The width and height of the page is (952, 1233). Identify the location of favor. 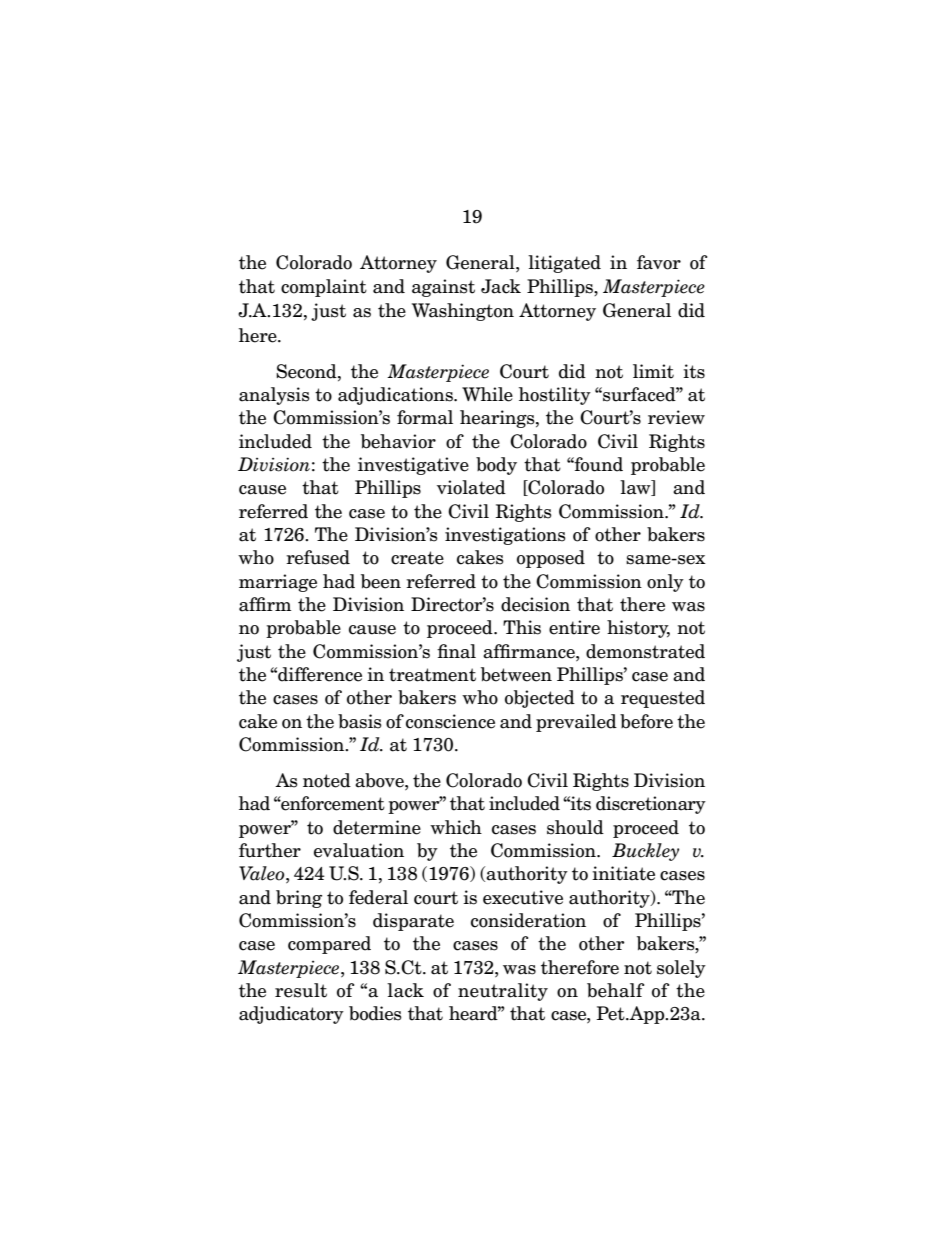
(659, 262).
